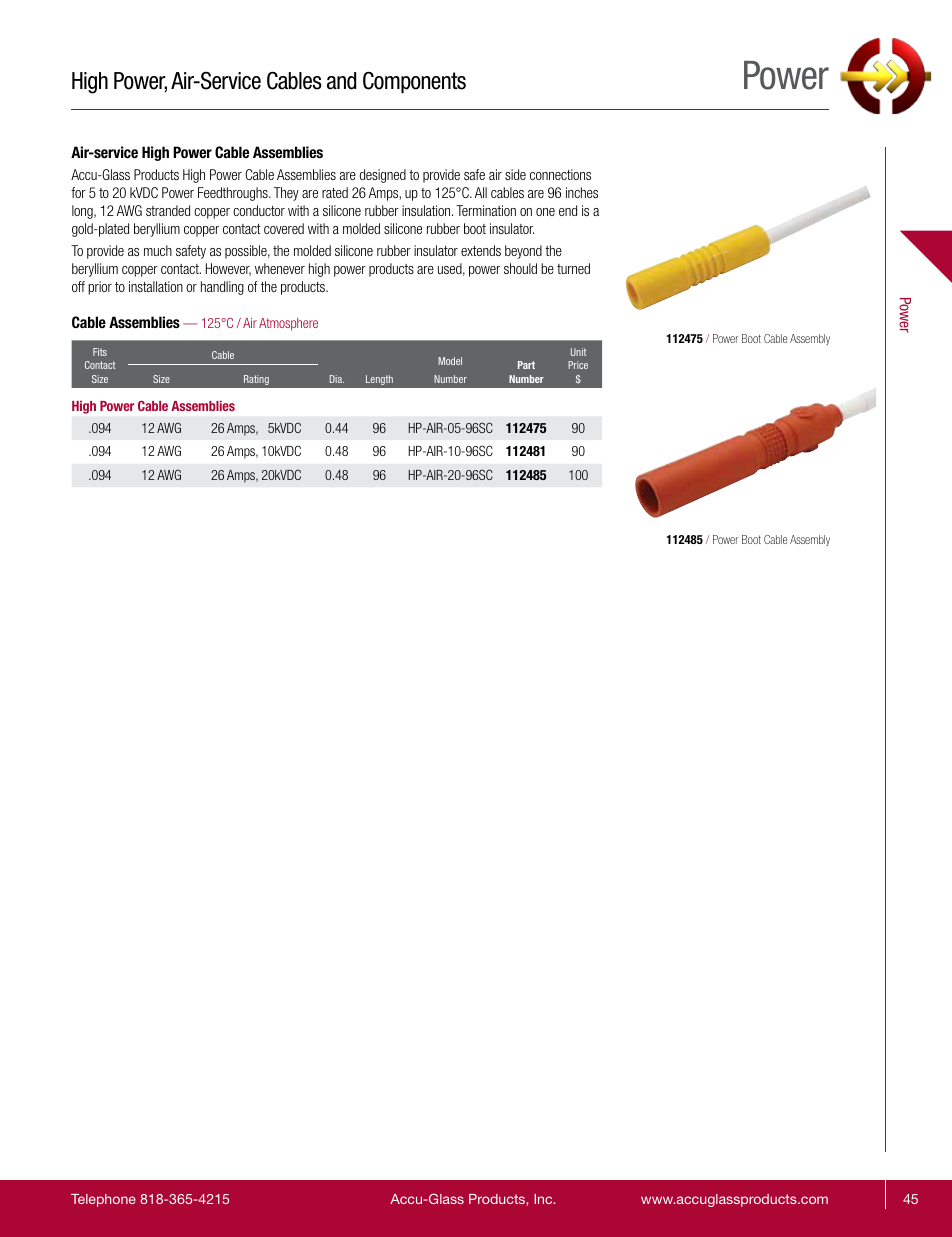  I want to click on side, so click(515, 174).
